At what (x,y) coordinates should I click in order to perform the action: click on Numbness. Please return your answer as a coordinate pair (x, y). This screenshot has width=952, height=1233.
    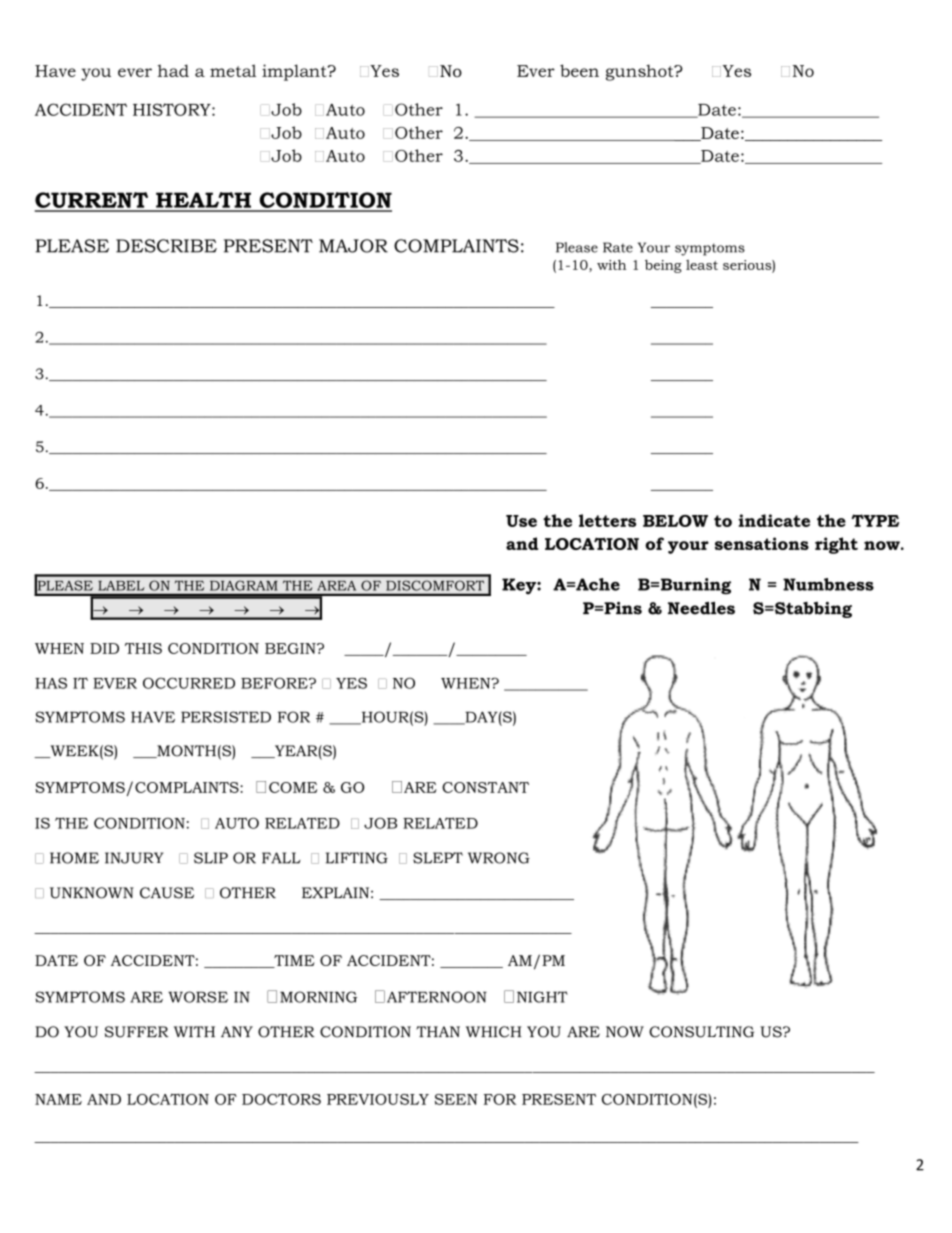
    Looking at the image, I should click on (828, 584).
